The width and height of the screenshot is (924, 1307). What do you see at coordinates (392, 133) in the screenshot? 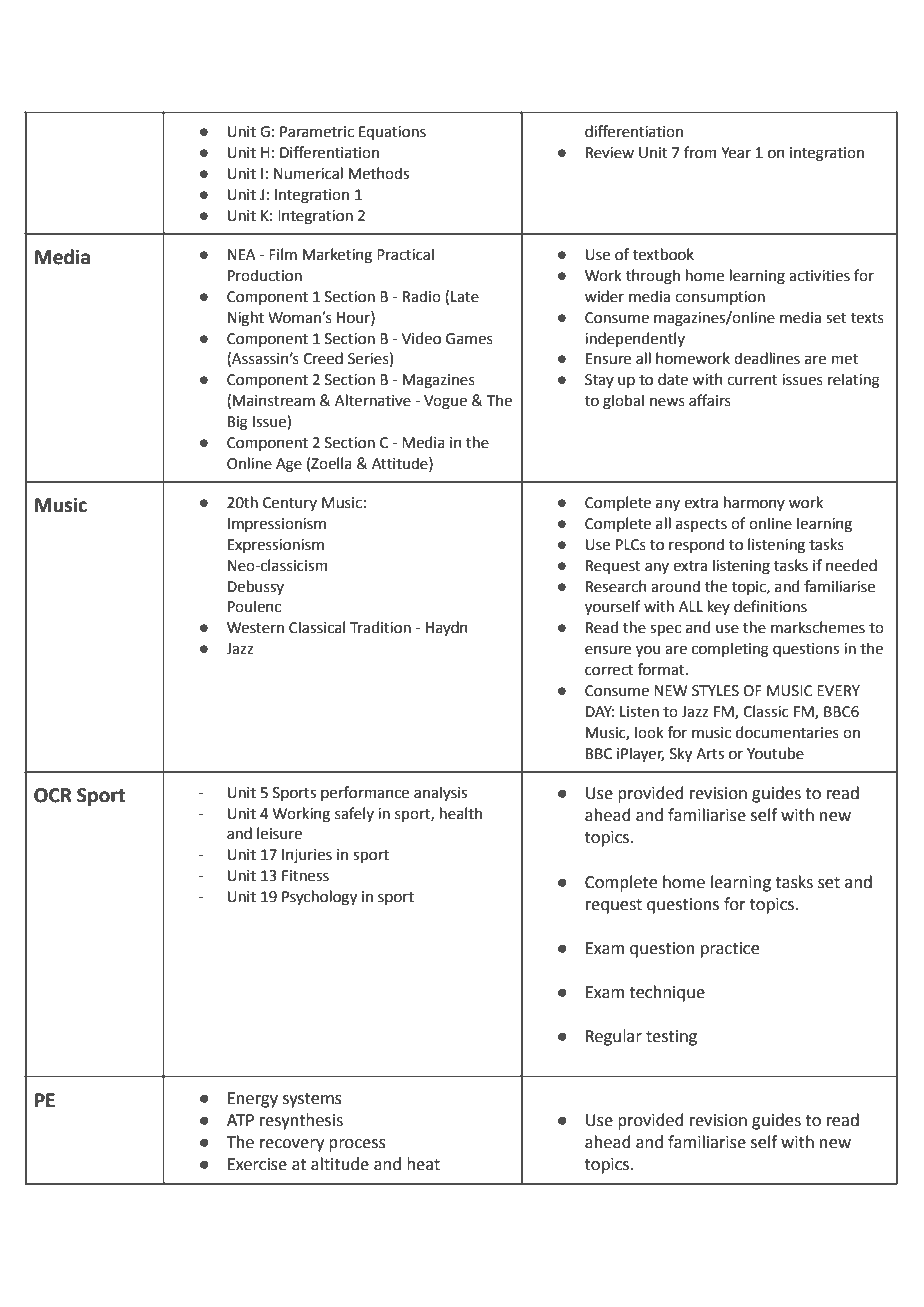
I see `Equations` at bounding box center [392, 133].
